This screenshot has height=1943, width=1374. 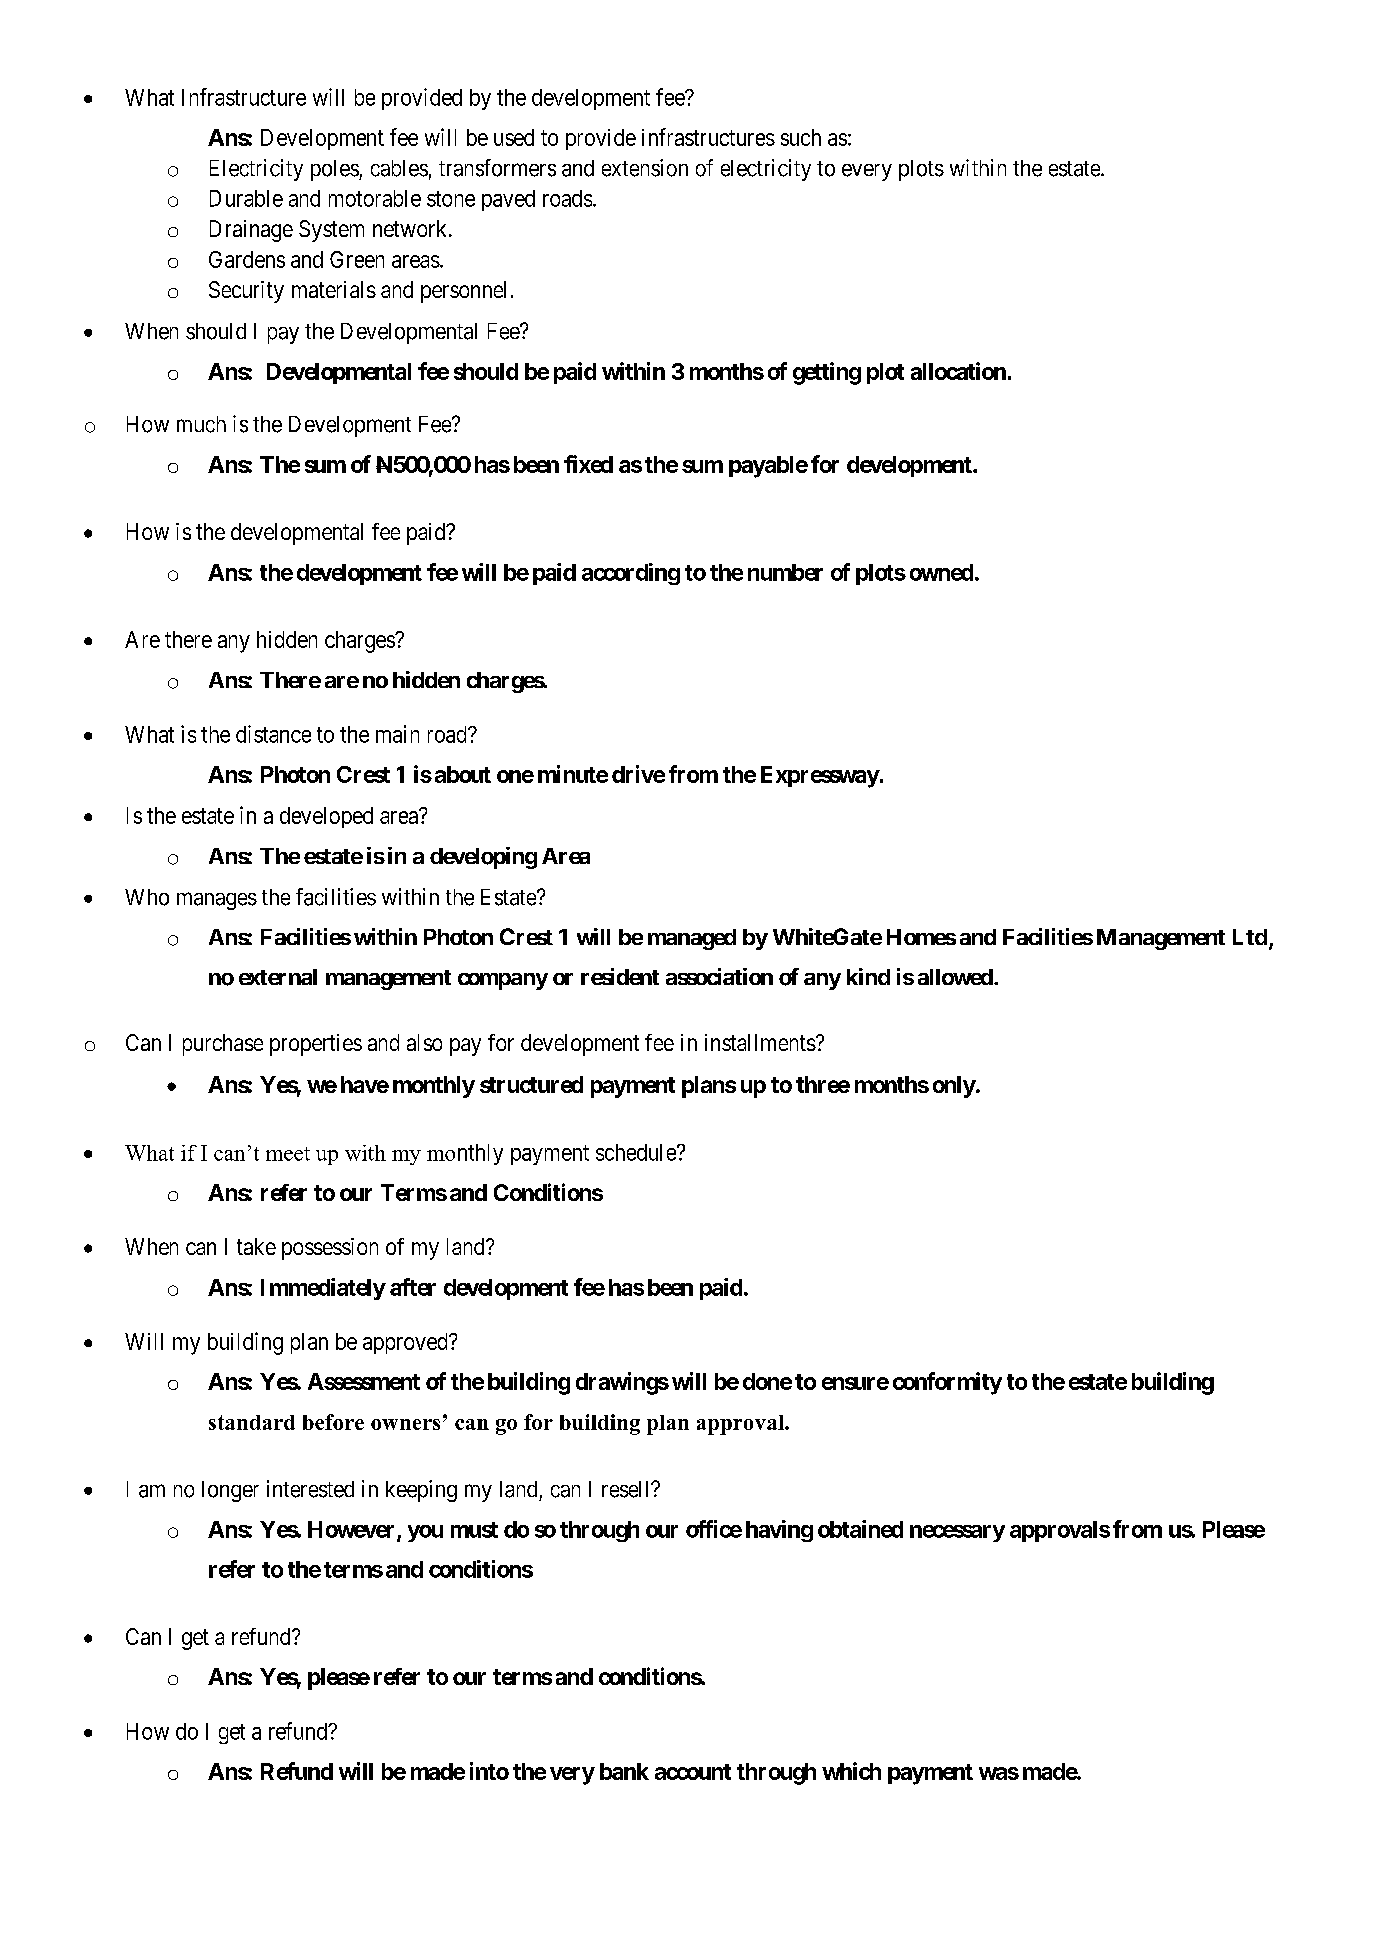 I want to click on into, so click(x=489, y=1771).
